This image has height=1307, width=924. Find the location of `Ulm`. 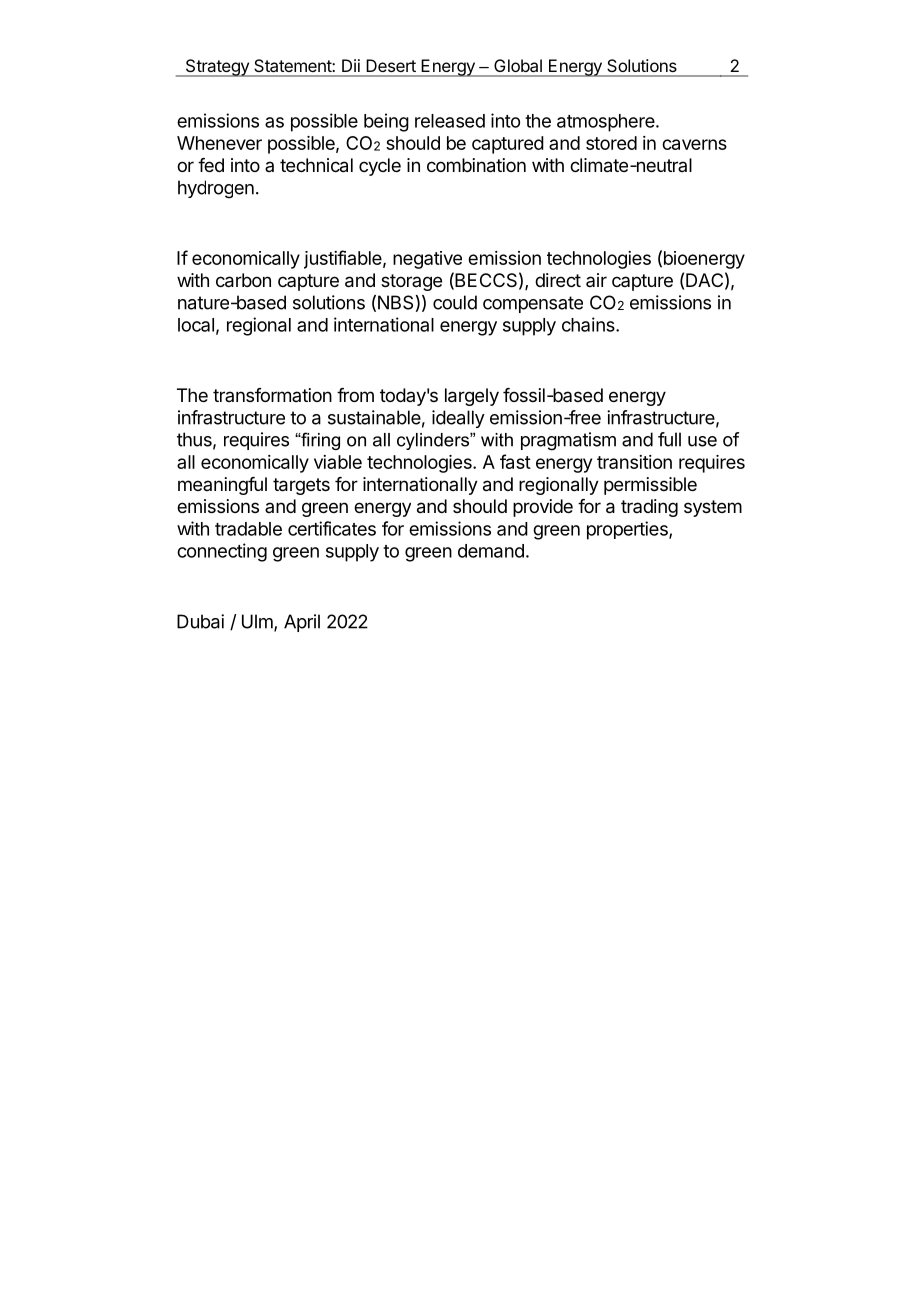

Ulm is located at coordinates (257, 621).
